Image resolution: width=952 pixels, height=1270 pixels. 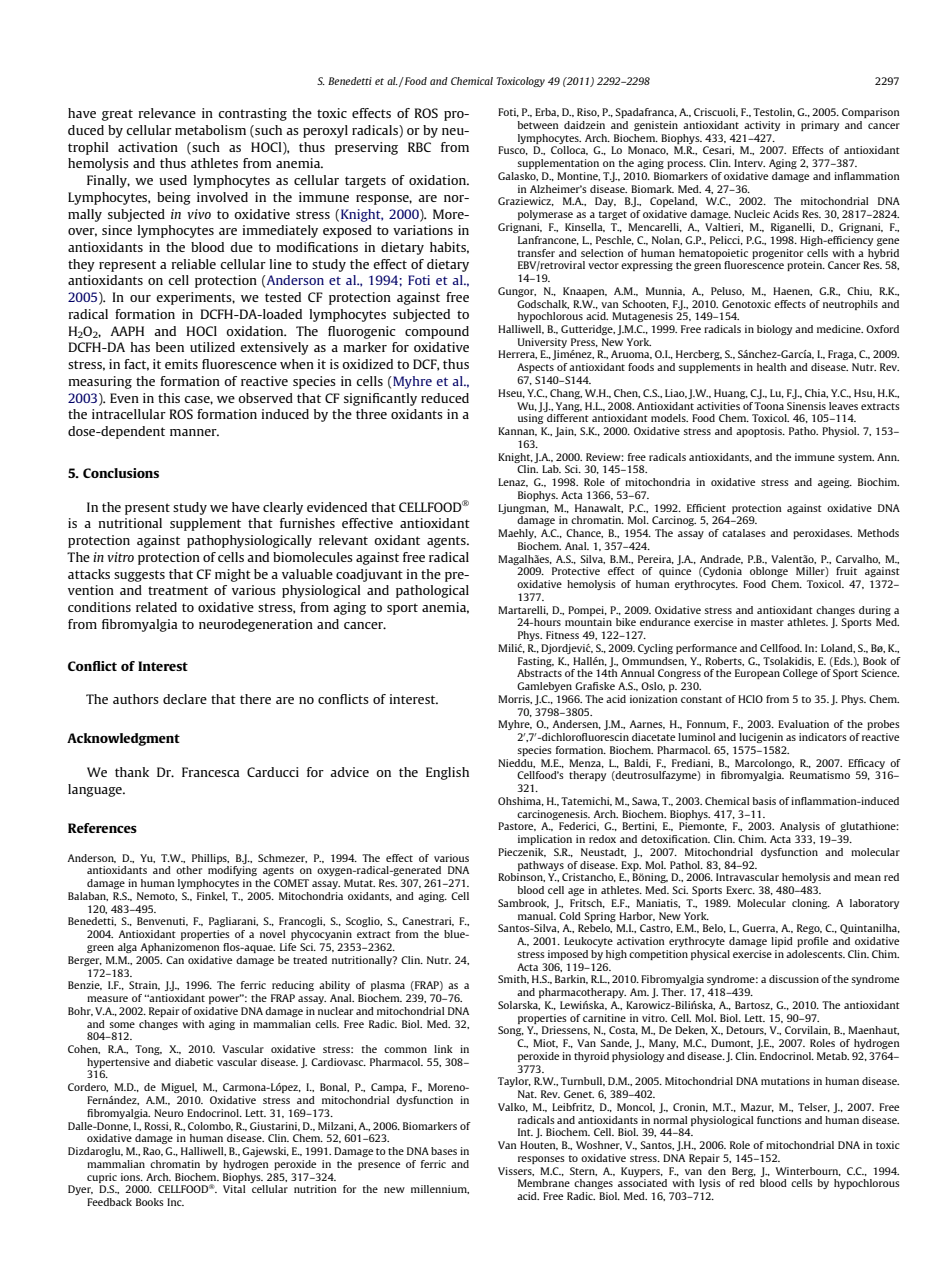 What do you see at coordinates (444, 1151) in the screenshot?
I see `bases` at bounding box center [444, 1151].
